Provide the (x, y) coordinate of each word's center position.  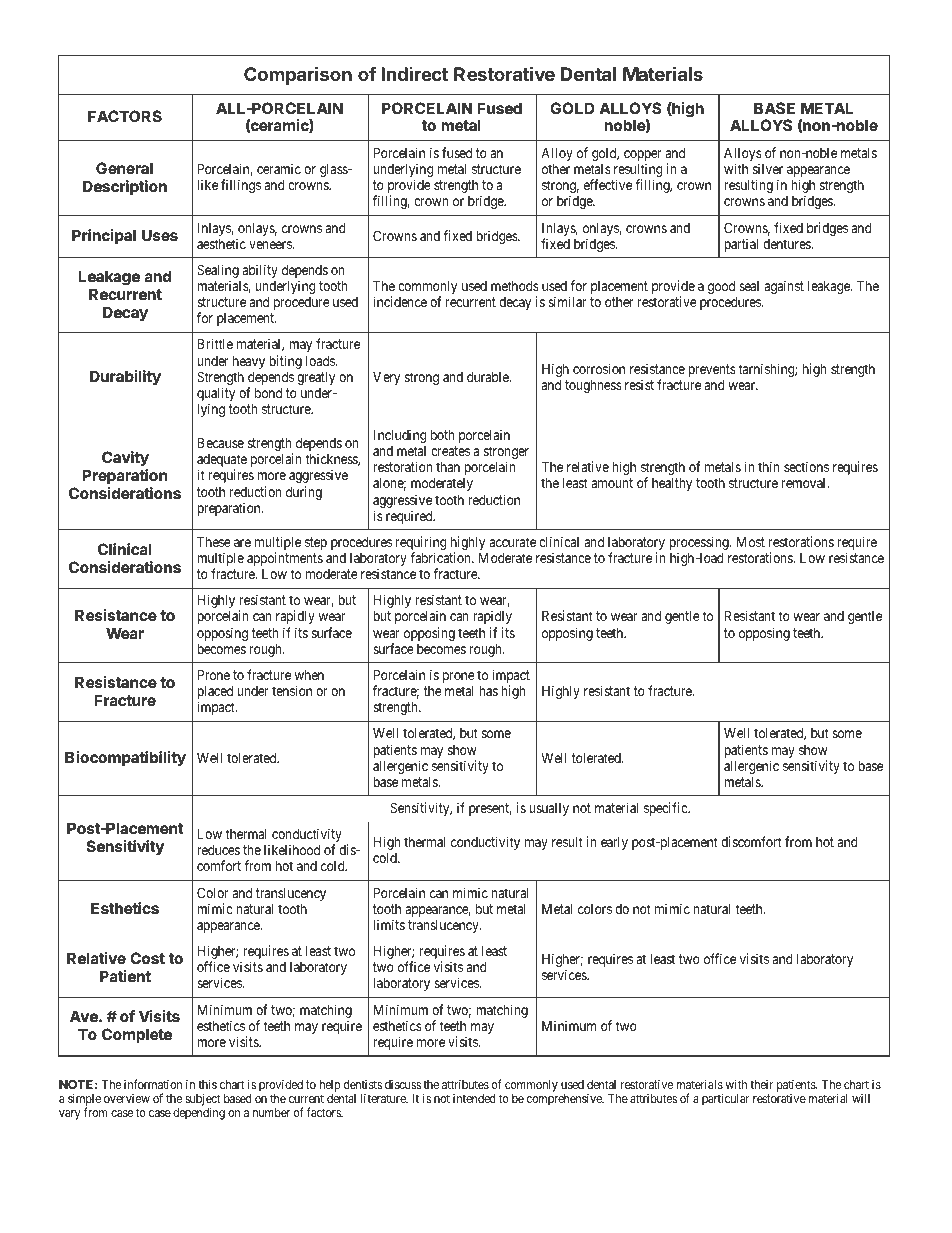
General (124, 168)
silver (768, 168)
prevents (712, 370)
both (442, 434)
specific (666, 809)
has (488, 691)
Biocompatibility (125, 758)
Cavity (125, 460)
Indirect (414, 74)
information (153, 1084)
